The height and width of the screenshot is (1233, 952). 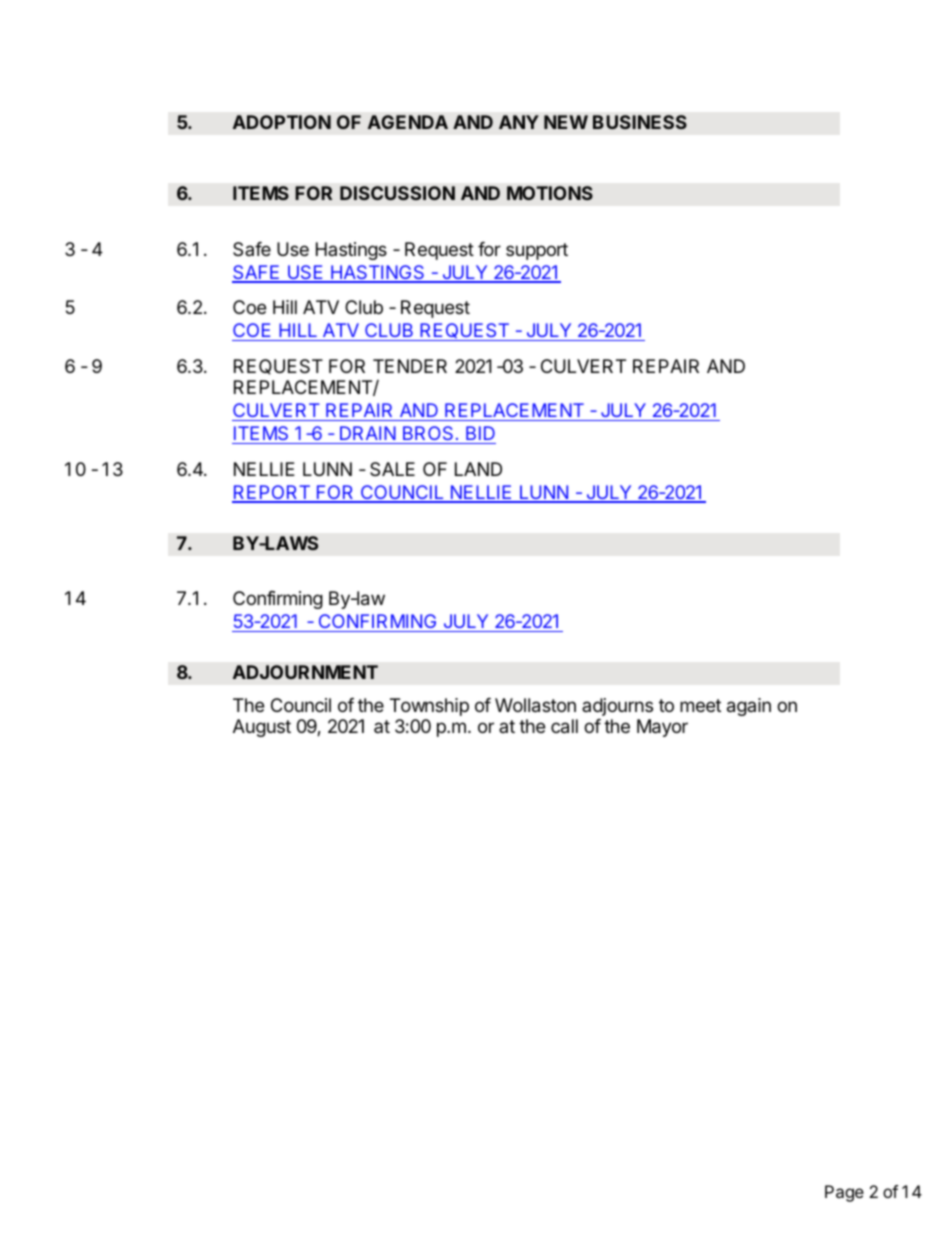 I want to click on support, so click(x=537, y=251).
